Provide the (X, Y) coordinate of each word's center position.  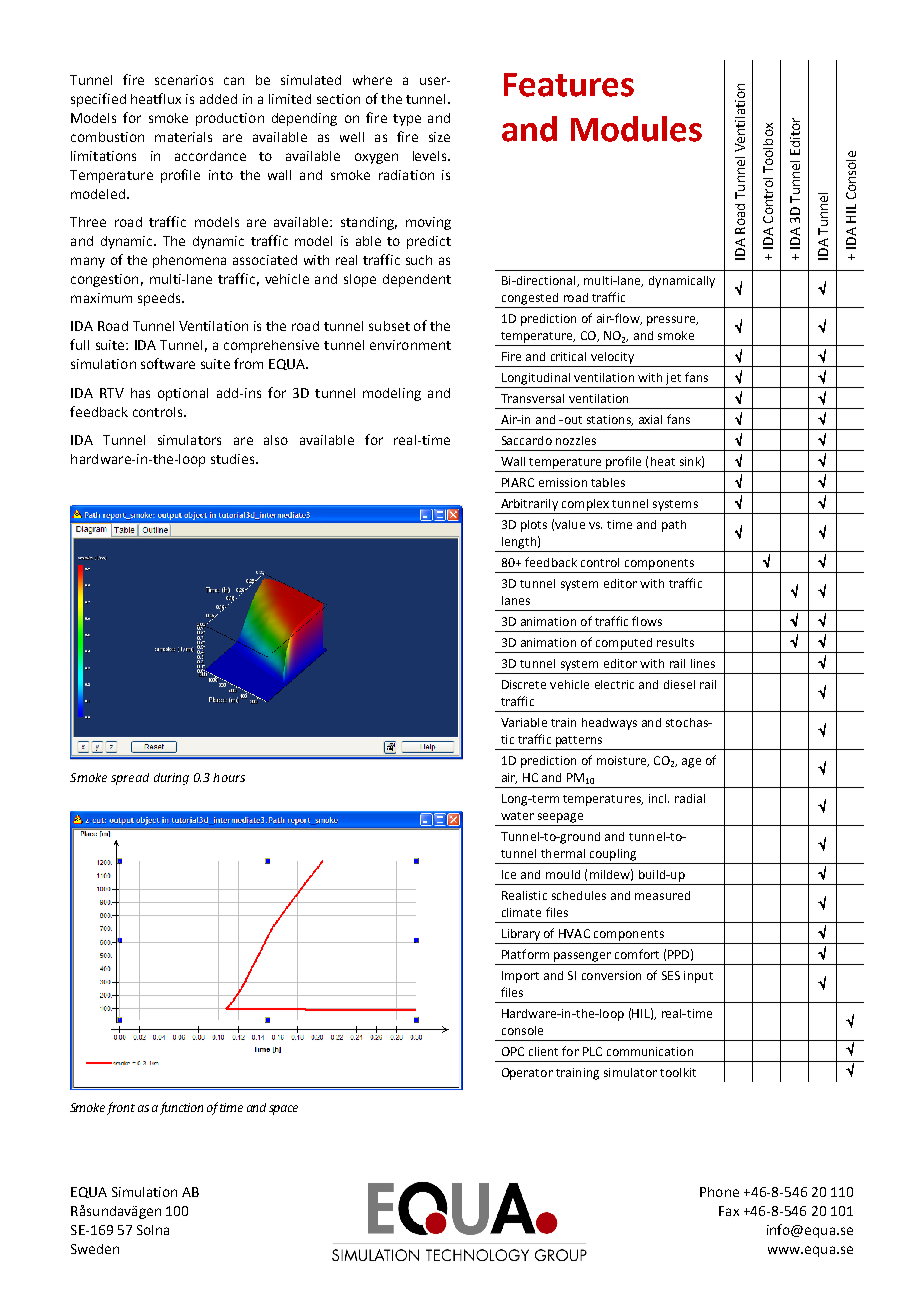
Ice (509, 874)
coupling (613, 855)
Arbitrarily (529, 505)
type (407, 120)
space (283, 1110)
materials (183, 137)
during (171, 779)
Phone (719, 1192)
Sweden (95, 1249)
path (674, 526)
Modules (636, 129)
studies (234, 459)
